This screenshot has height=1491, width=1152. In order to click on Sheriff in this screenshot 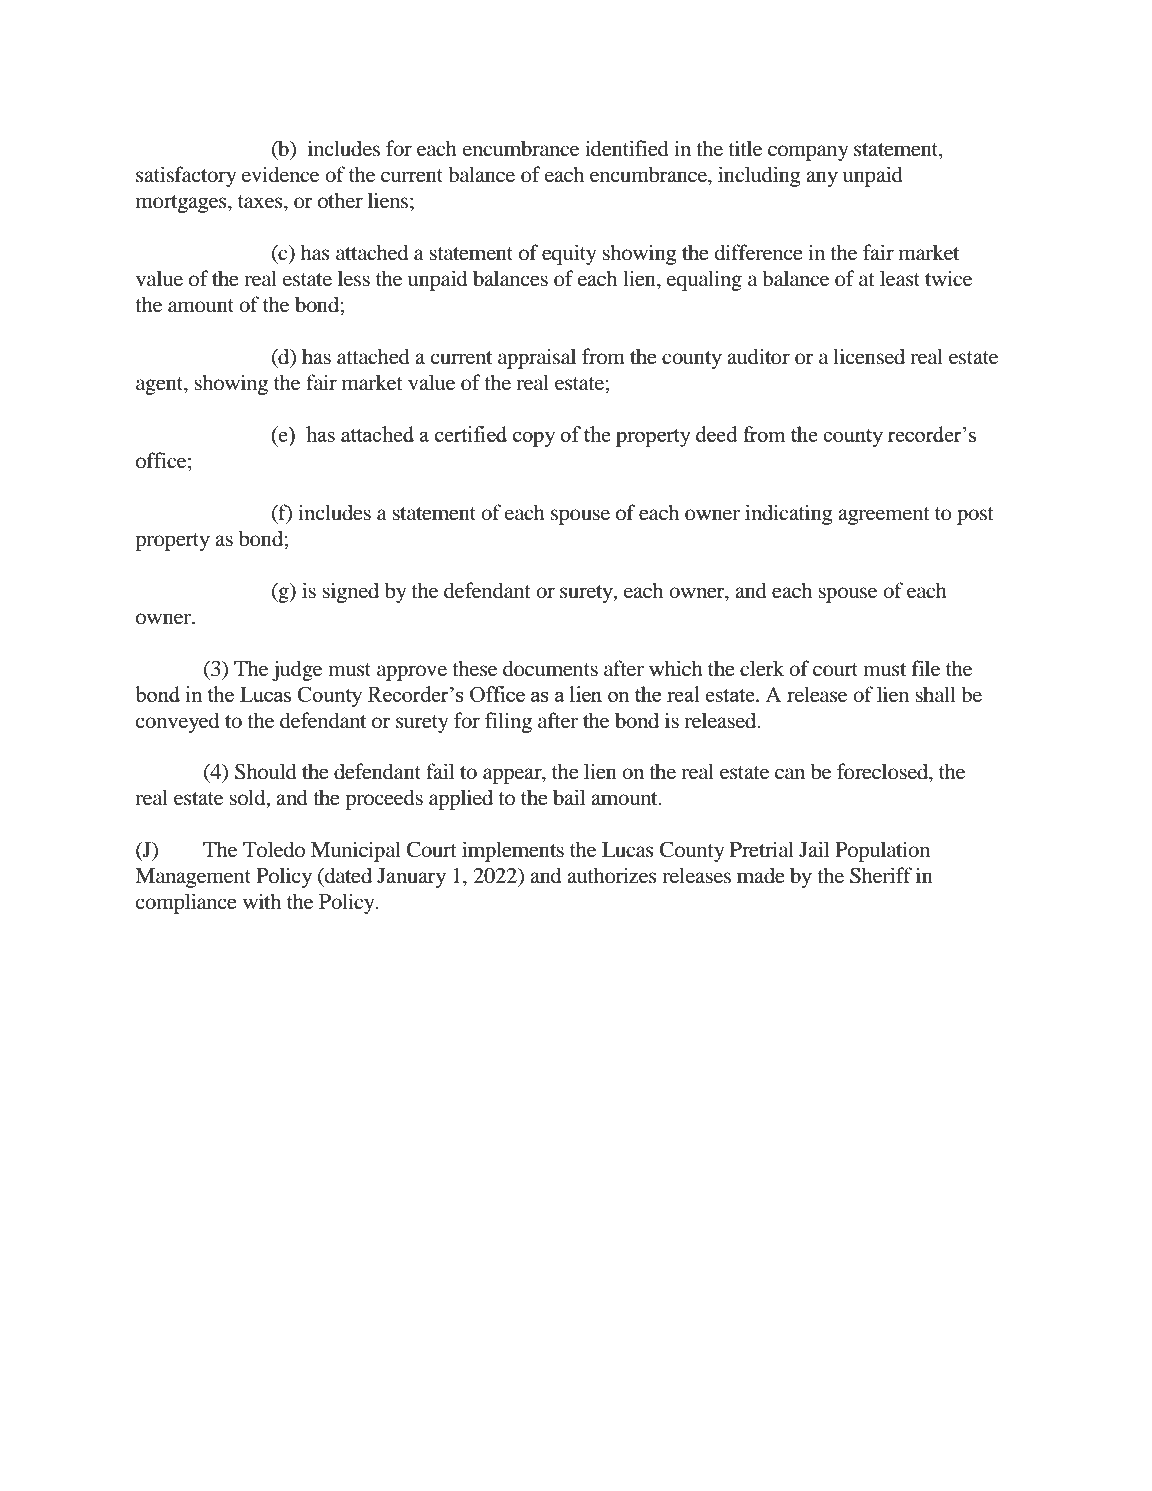, I will do `click(881, 875)`.
